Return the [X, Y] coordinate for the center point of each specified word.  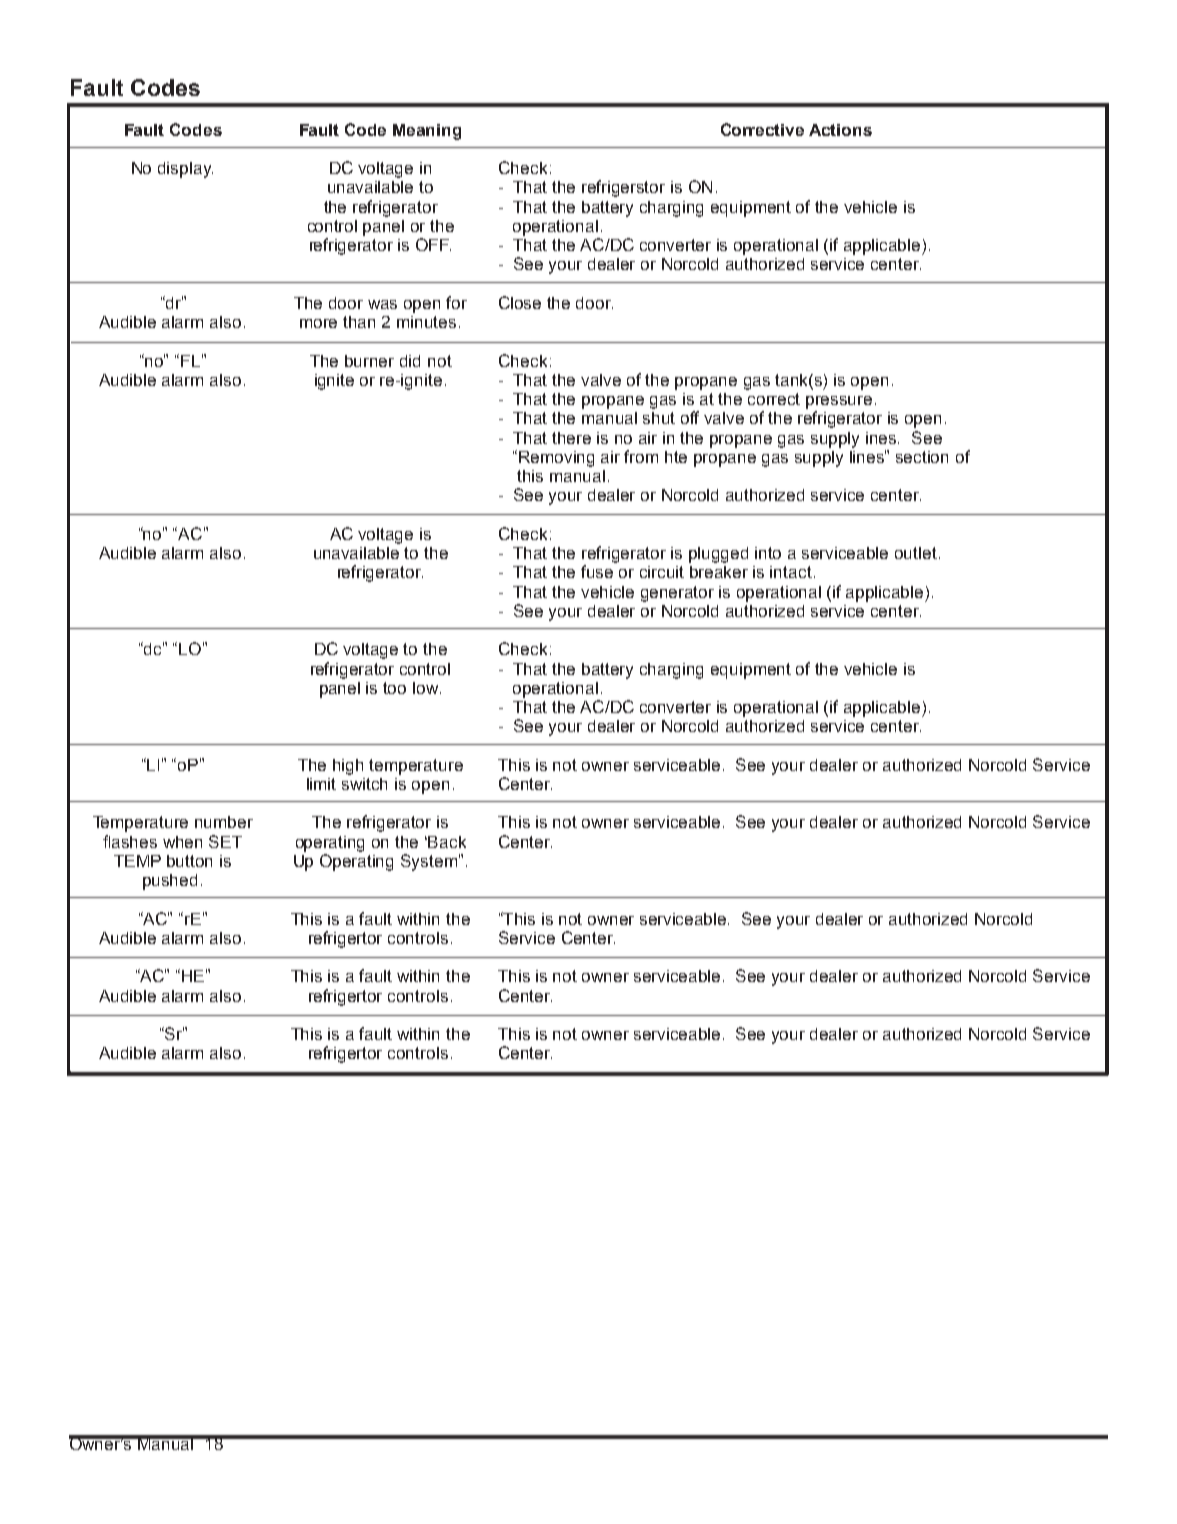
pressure [839, 402]
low [427, 688]
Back [447, 842]
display [185, 170]
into [768, 553]
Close [520, 302]
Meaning [427, 132]
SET [225, 841]
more [318, 323]
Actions [840, 130]
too [394, 688]
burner [369, 361]
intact [791, 572]
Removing [556, 459]
